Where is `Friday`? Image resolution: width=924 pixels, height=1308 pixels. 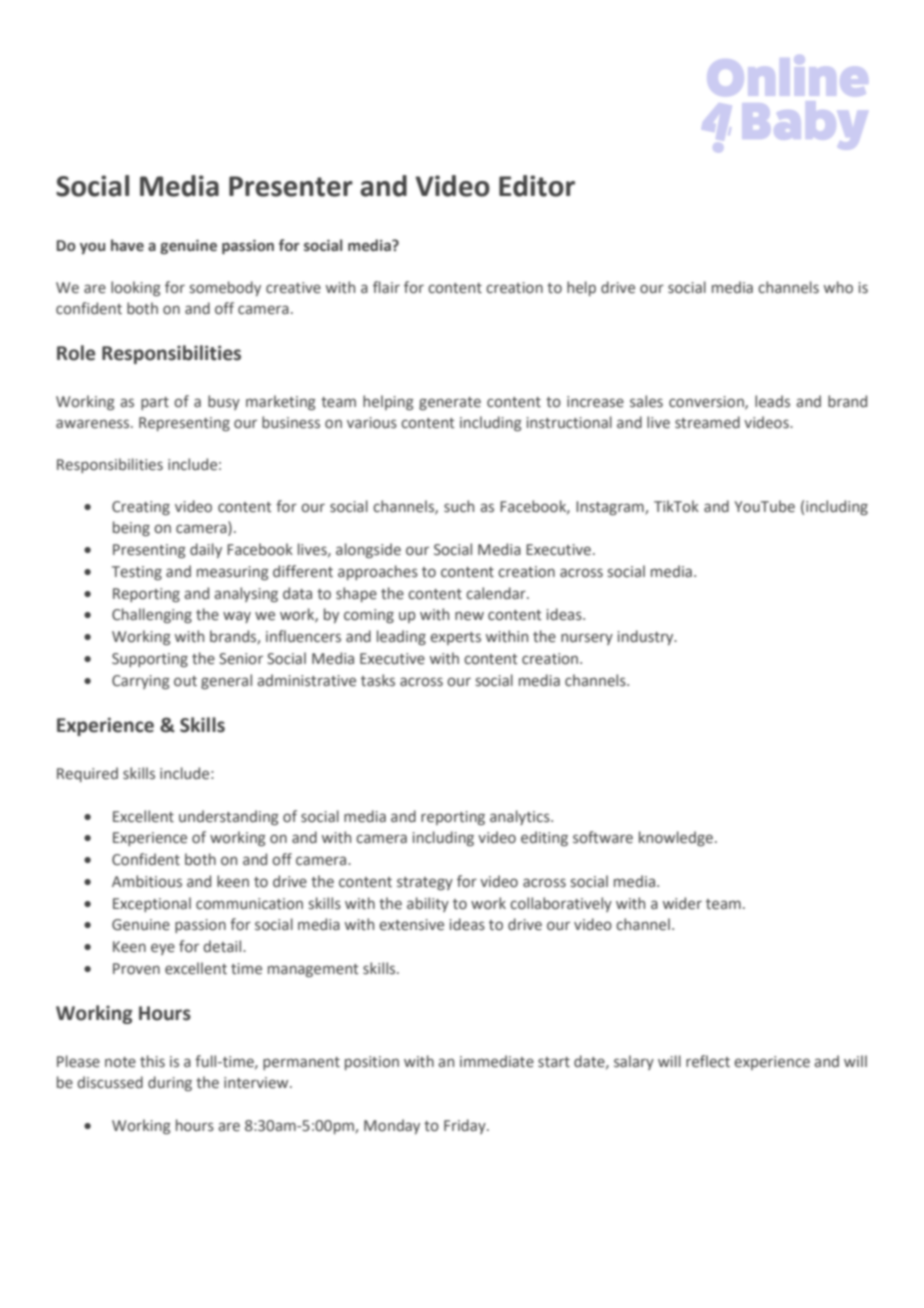
Friday is located at coordinates (466, 1126).
